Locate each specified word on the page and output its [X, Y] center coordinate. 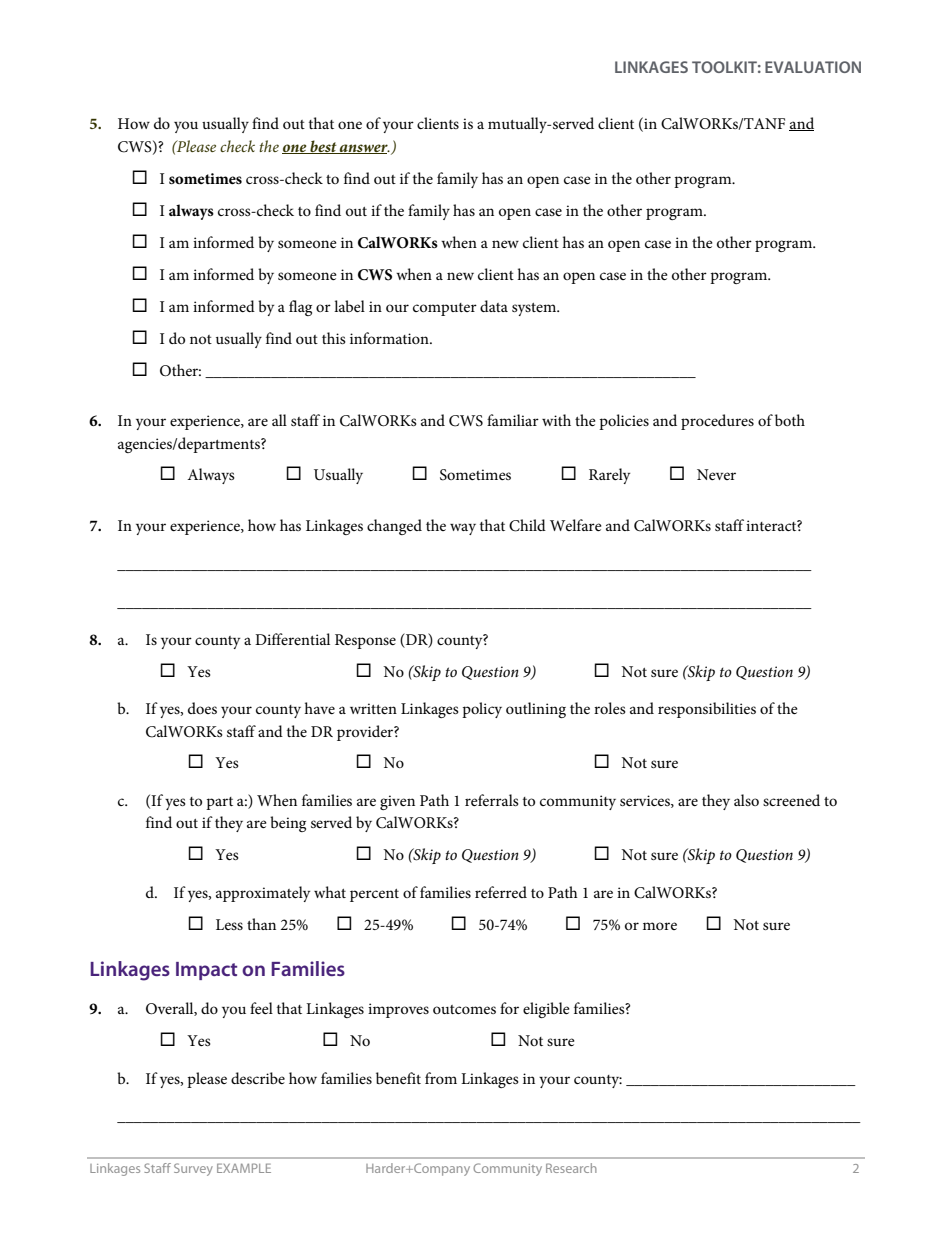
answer [364, 149]
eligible [546, 1010]
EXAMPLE [244, 1168]
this [334, 338]
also [746, 800]
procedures [717, 422]
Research [571, 1168]
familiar [513, 420]
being [288, 824]
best [323, 147]
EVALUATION [813, 67]
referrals [492, 800]
